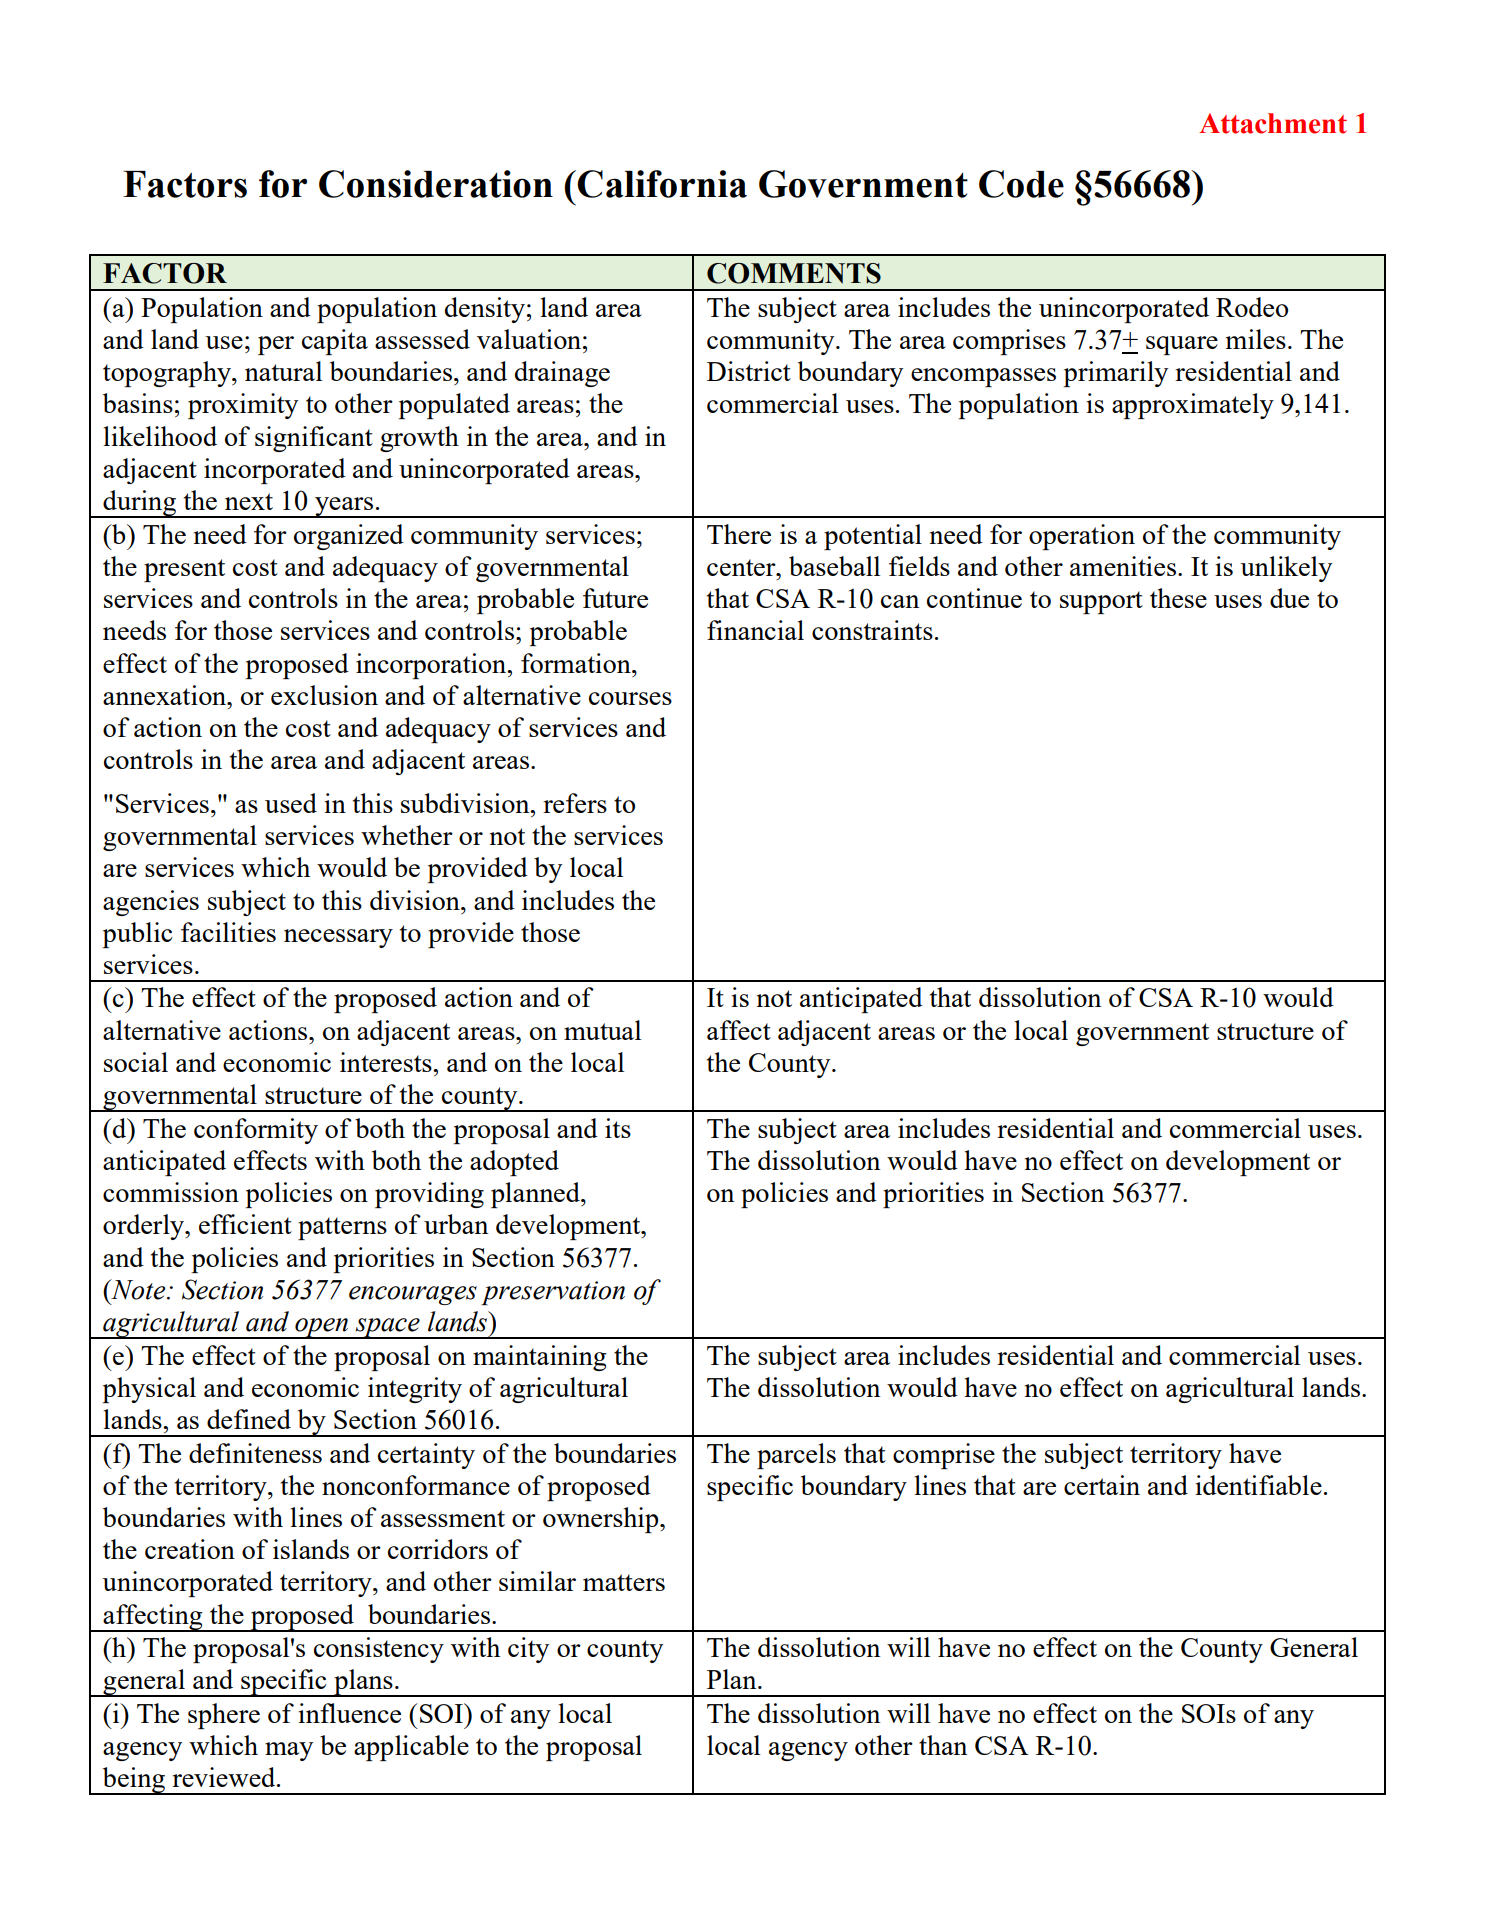 Image resolution: width=1492 pixels, height=1931 pixels. I want to click on mutual, so click(602, 1030).
